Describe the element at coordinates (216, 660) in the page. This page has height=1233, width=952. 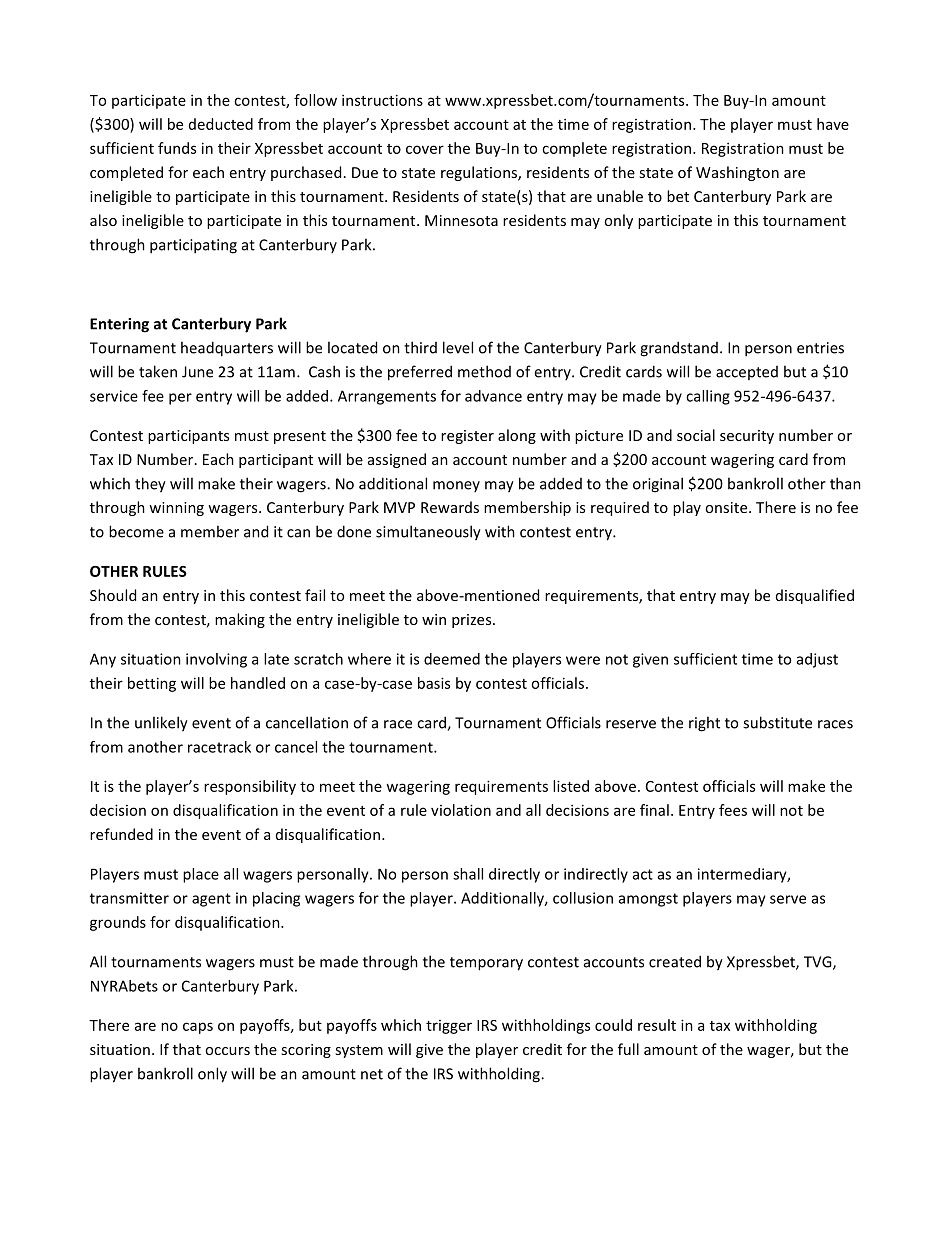
I see `involving` at that location.
